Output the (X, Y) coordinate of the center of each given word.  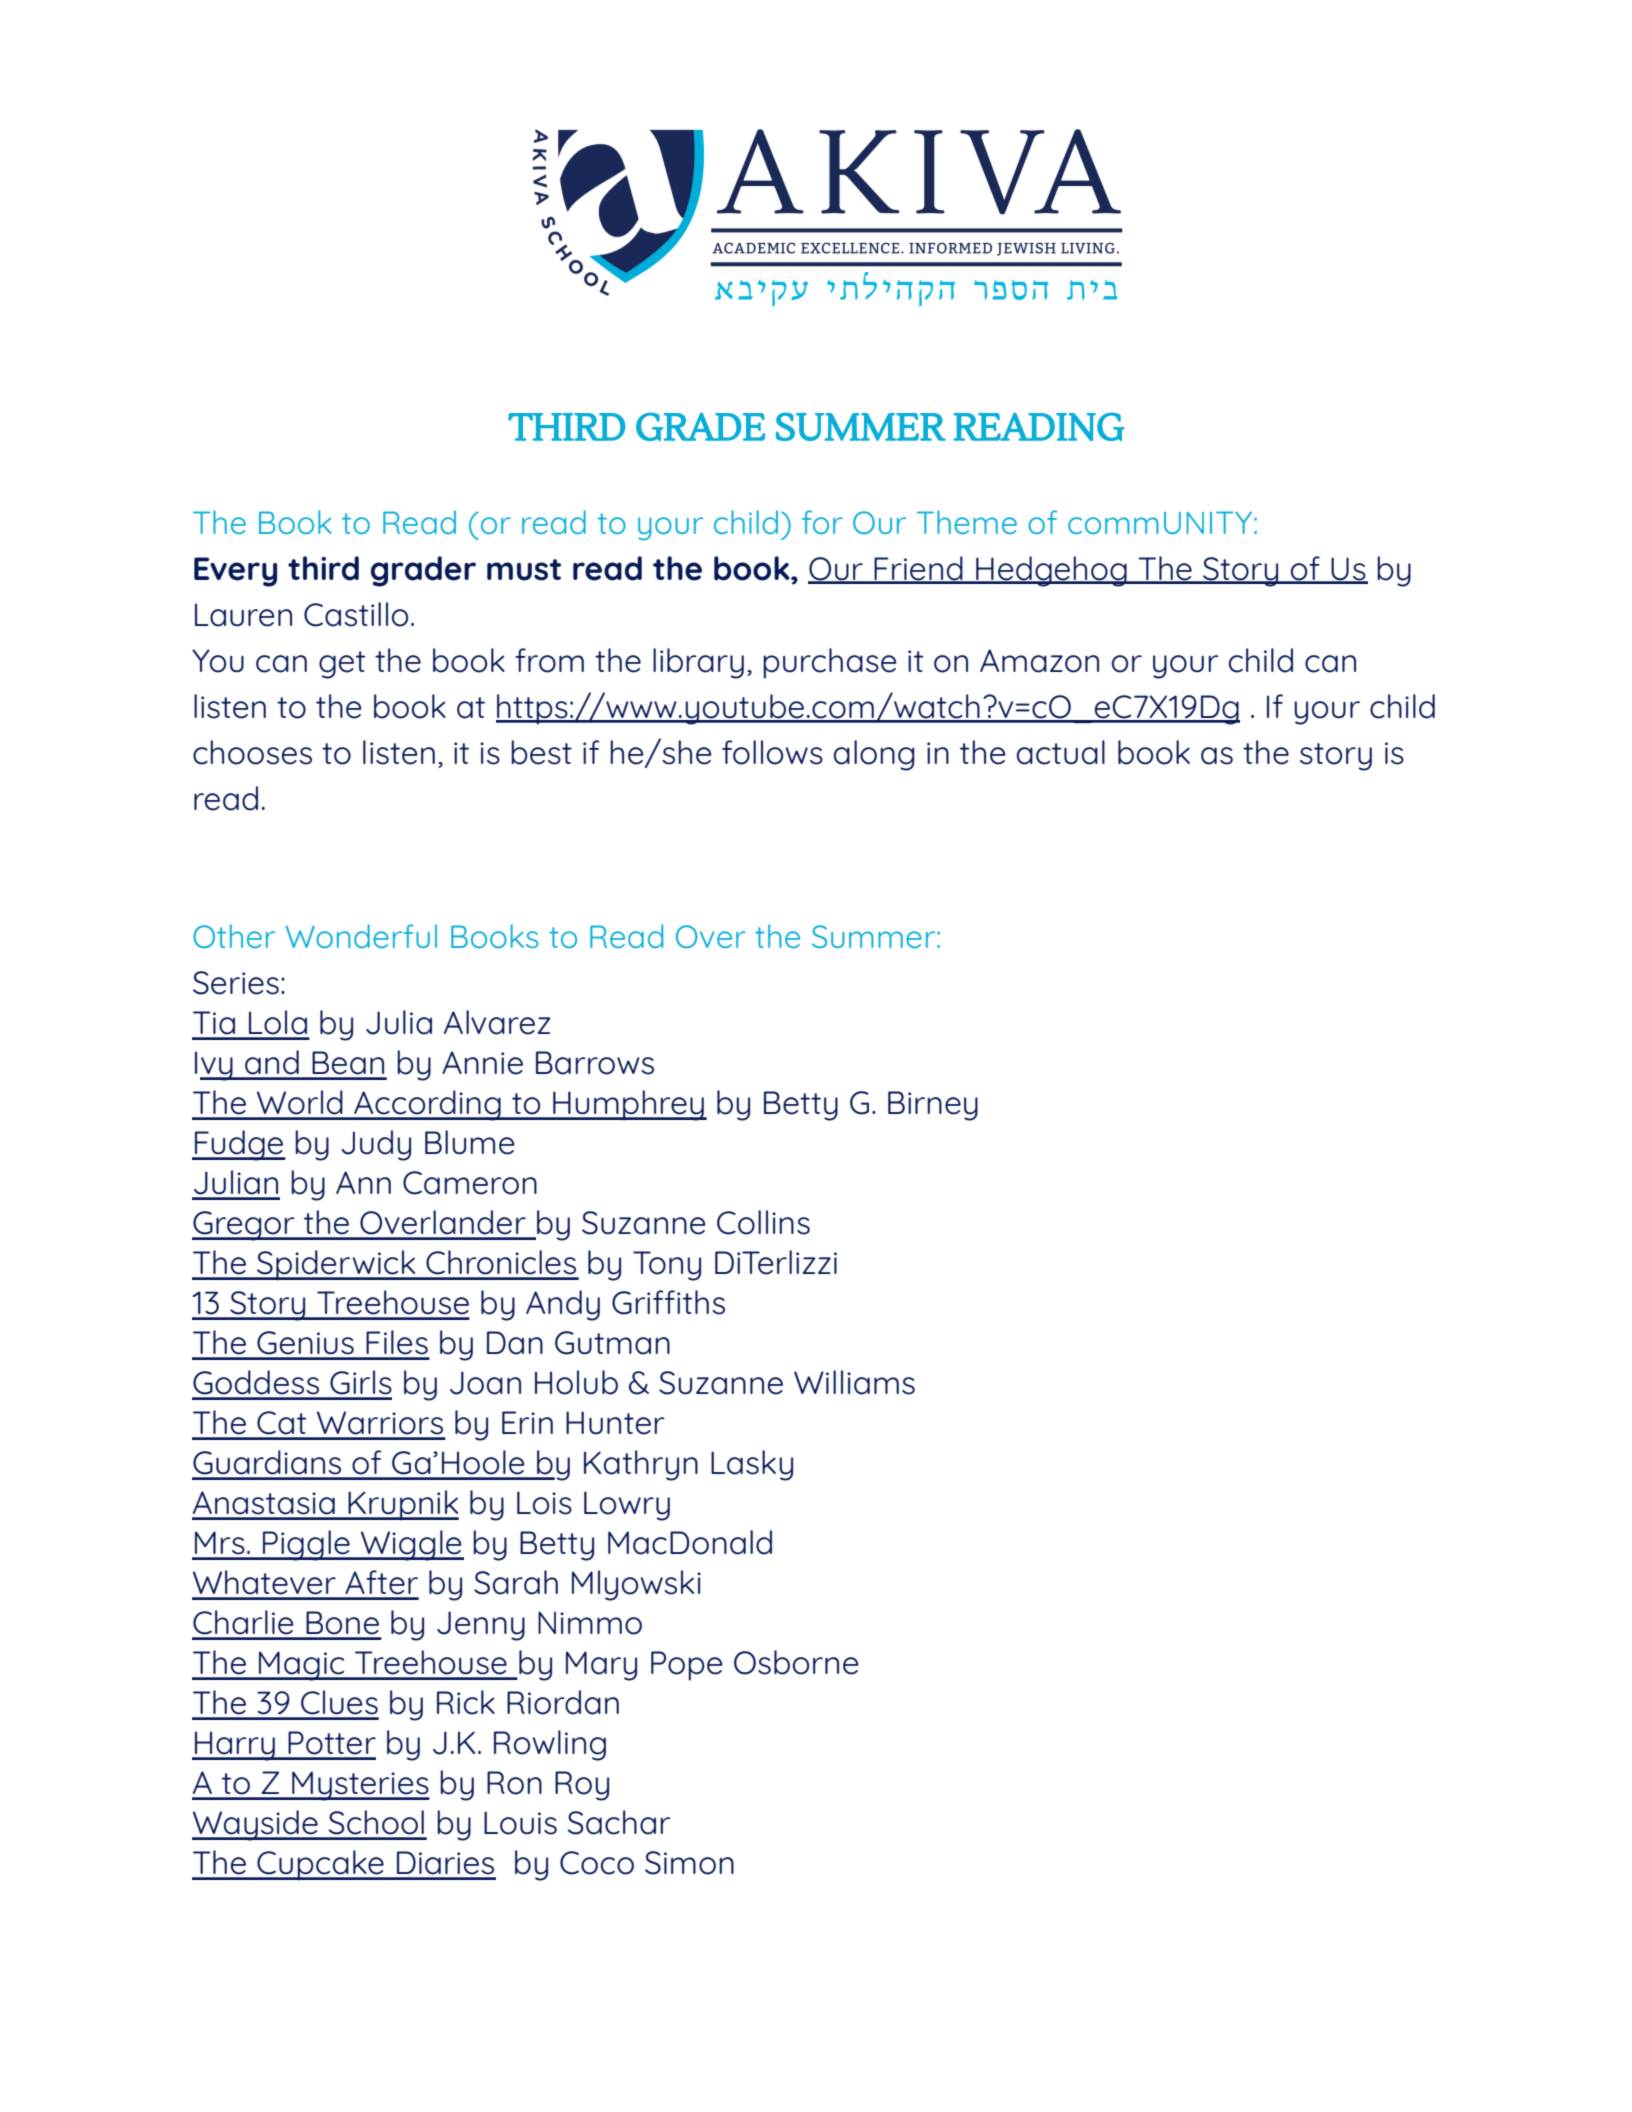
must (524, 570)
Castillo (356, 614)
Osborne (796, 1662)
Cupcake (320, 1865)
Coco (597, 1863)
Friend (919, 569)
